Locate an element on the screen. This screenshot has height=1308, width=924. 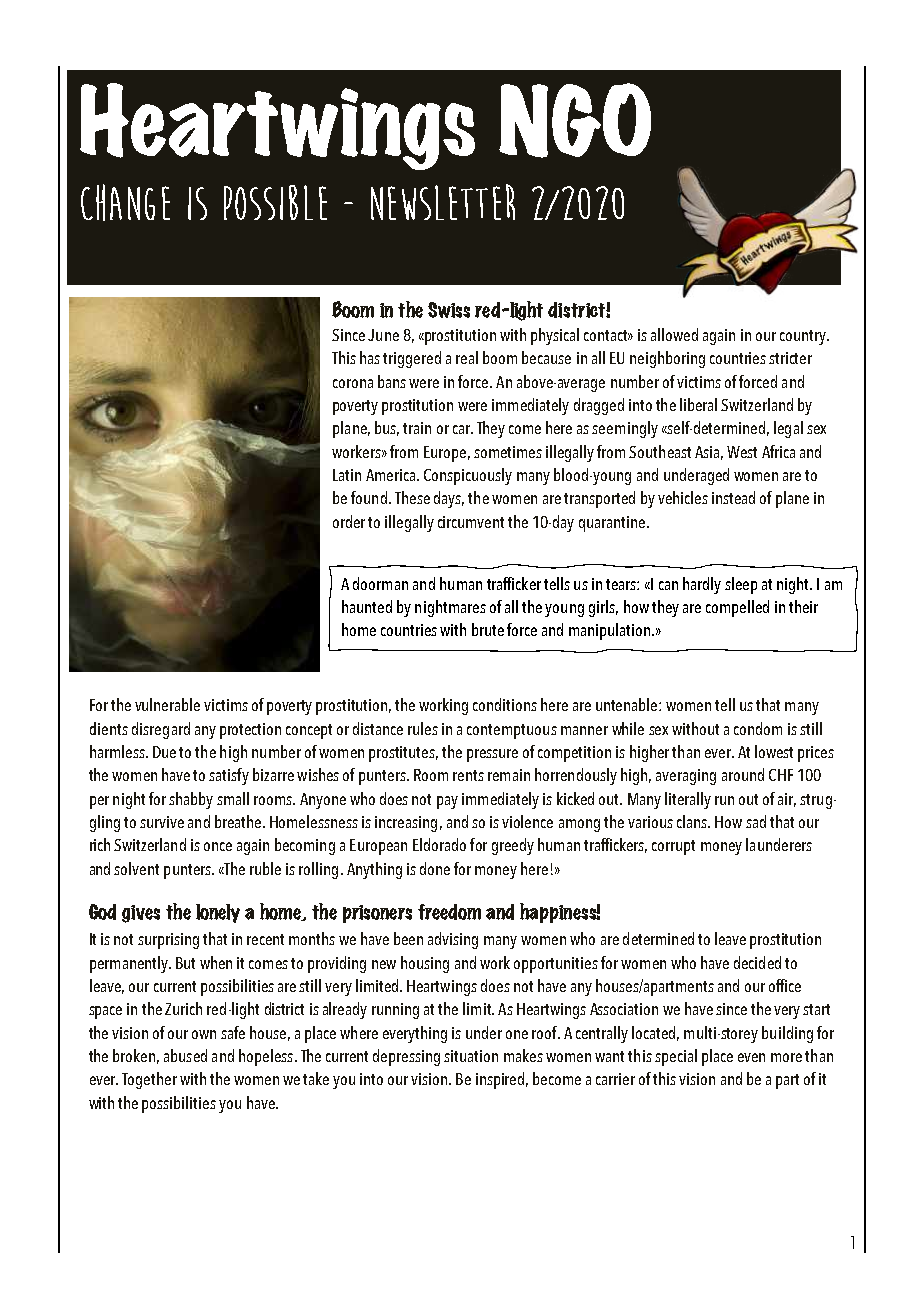
Eldorado is located at coordinates (439, 844).
